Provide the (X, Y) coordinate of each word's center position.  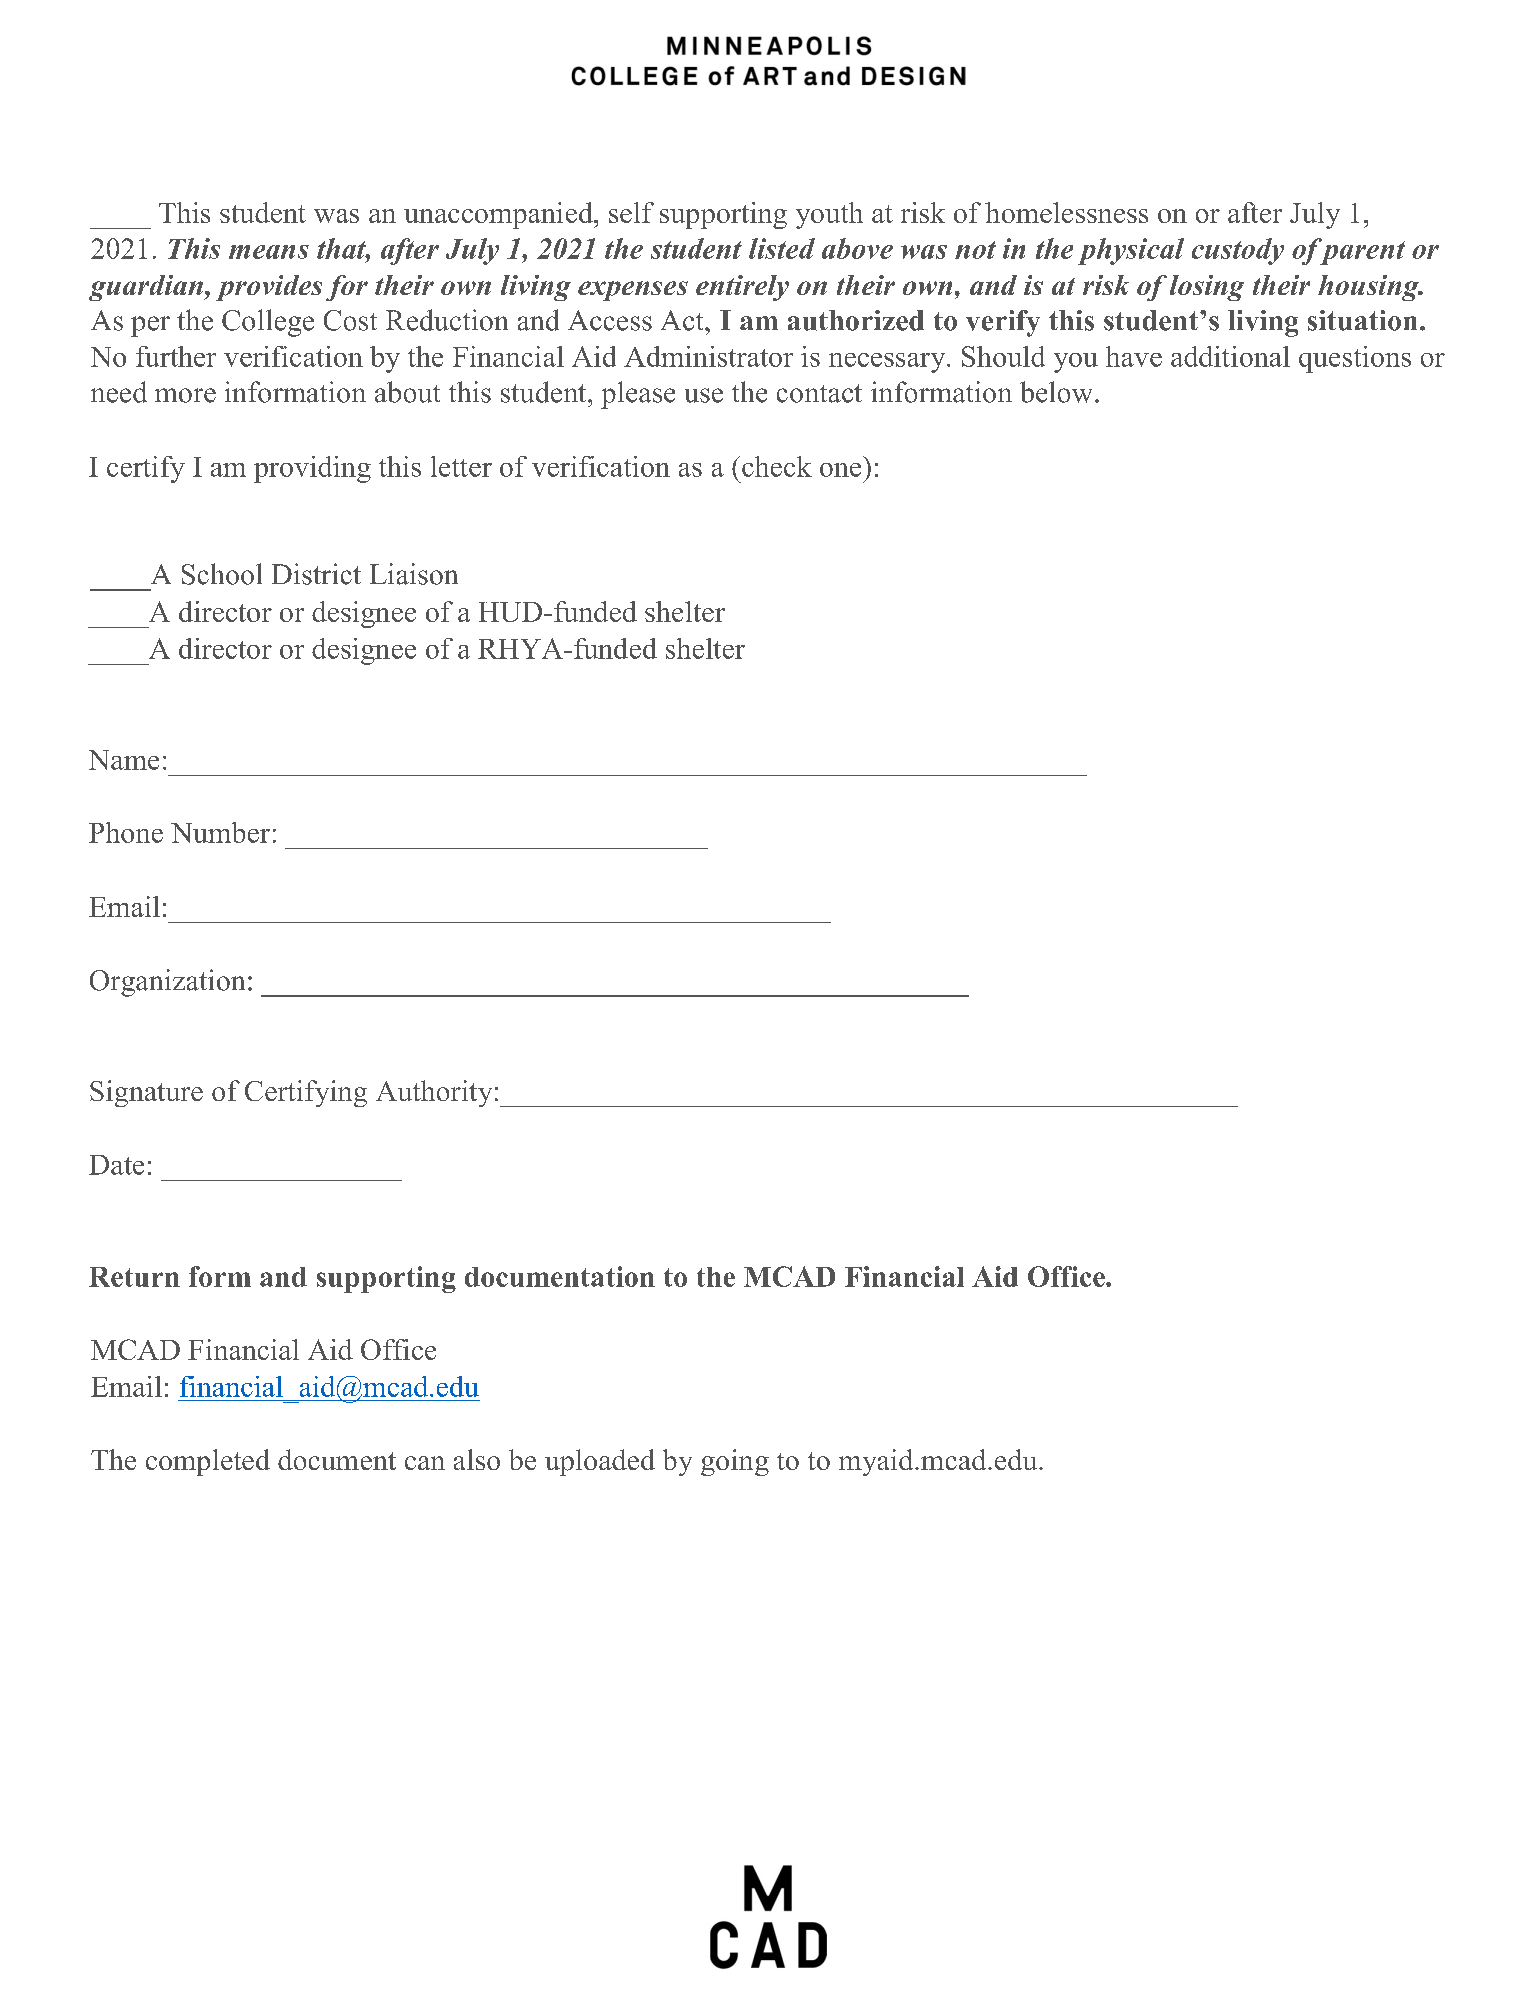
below (1056, 392)
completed (208, 1462)
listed (782, 248)
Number (220, 832)
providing (312, 469)
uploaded (600, 1462)
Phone (126, 832)
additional (1230, 356)
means (269, 252)
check (777, 466)
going (735, 1462)
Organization (167, 983)
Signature (146, 1093)
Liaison (414, 574)
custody (1238, 251)
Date (116, 1165)
